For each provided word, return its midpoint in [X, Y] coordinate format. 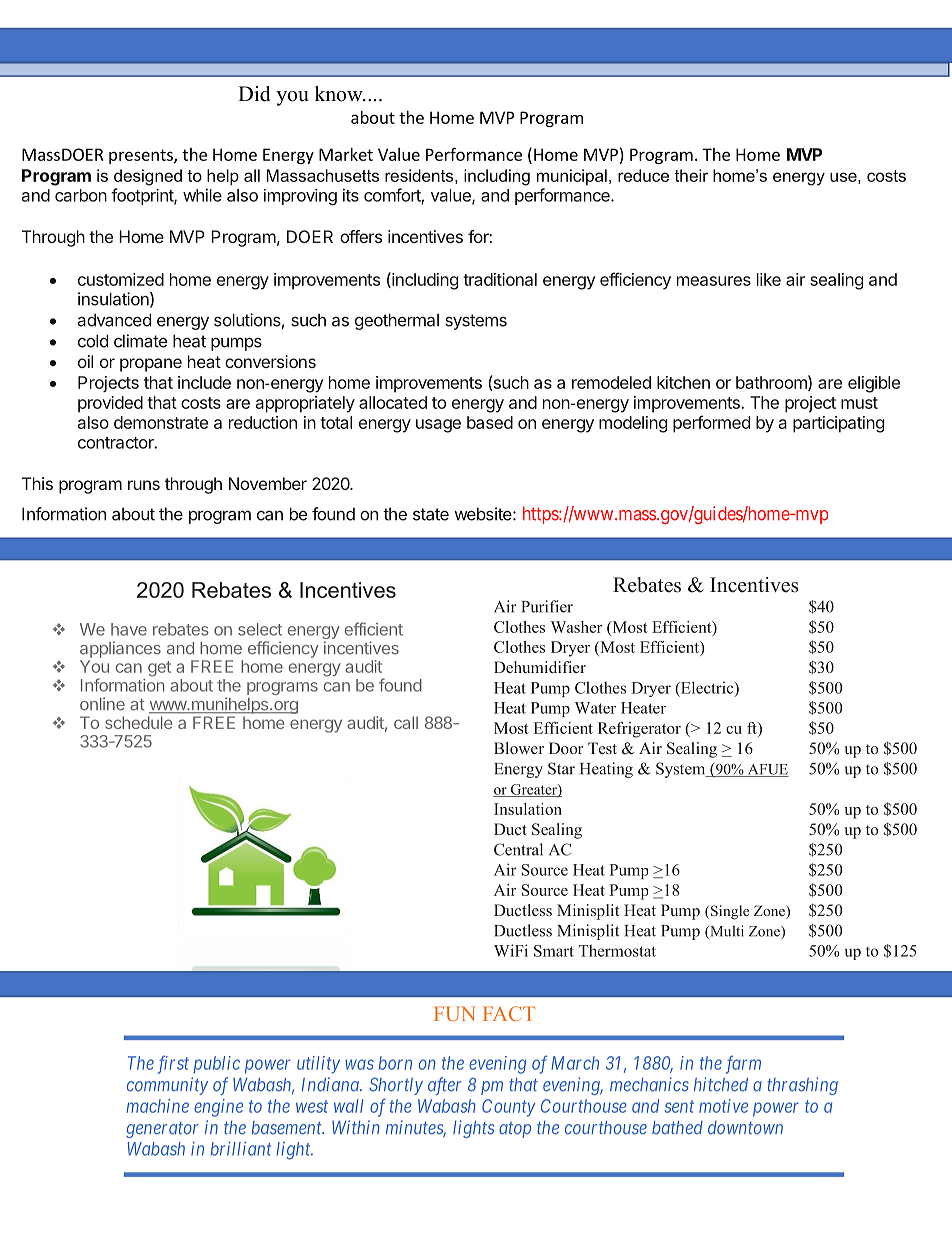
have [129, 629]
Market [346, 154]
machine [158, 1106]
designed [148, 177]
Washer [576, 627]
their [691, 175]
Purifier [547, 606]
